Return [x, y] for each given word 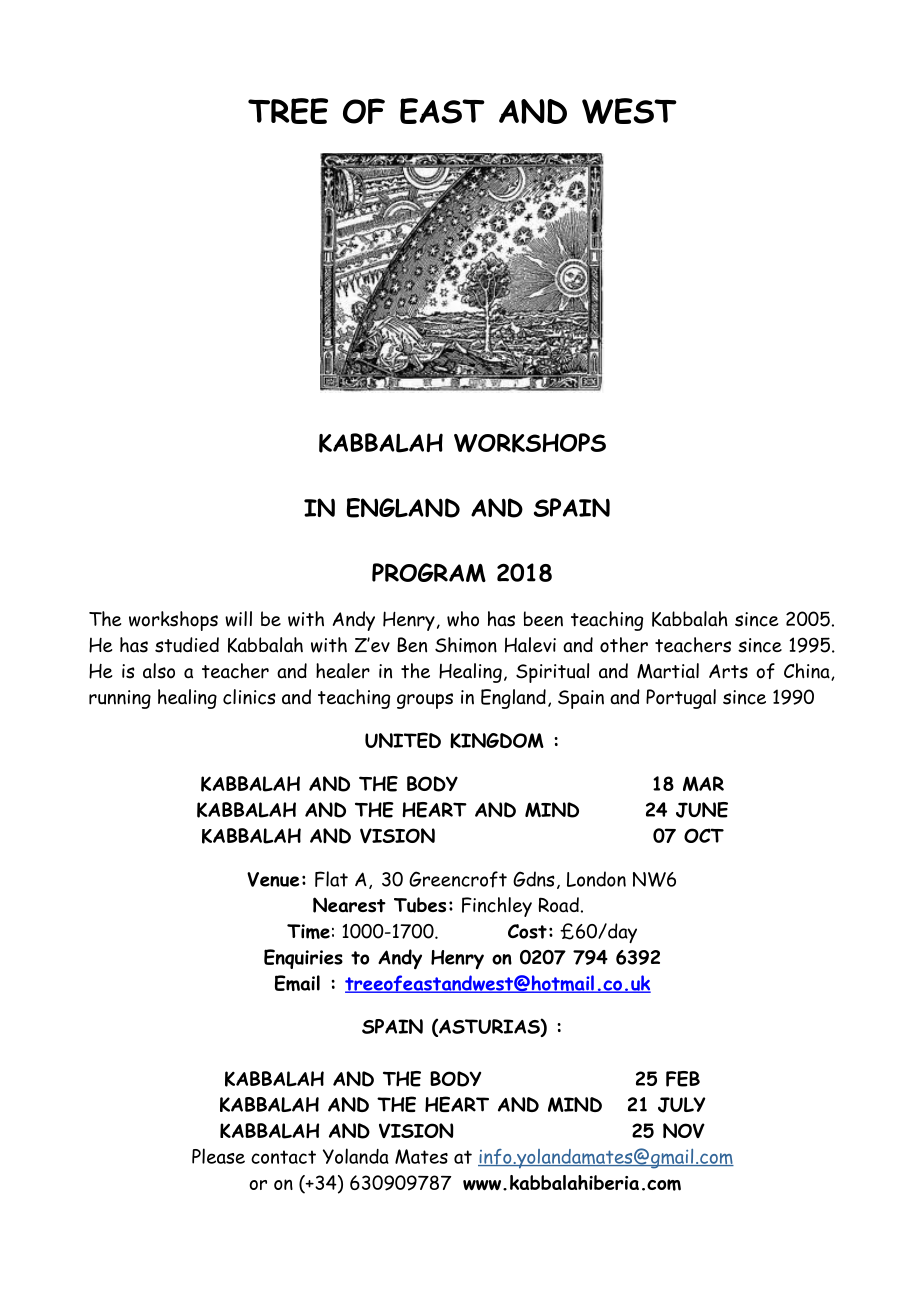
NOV [684, 1130]
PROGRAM [429, 572]
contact [283, 1157]
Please [218, 1156]
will [238, 619]
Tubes [420, 905]
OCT [704, 835]
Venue [273, 879]
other [624, 645]
